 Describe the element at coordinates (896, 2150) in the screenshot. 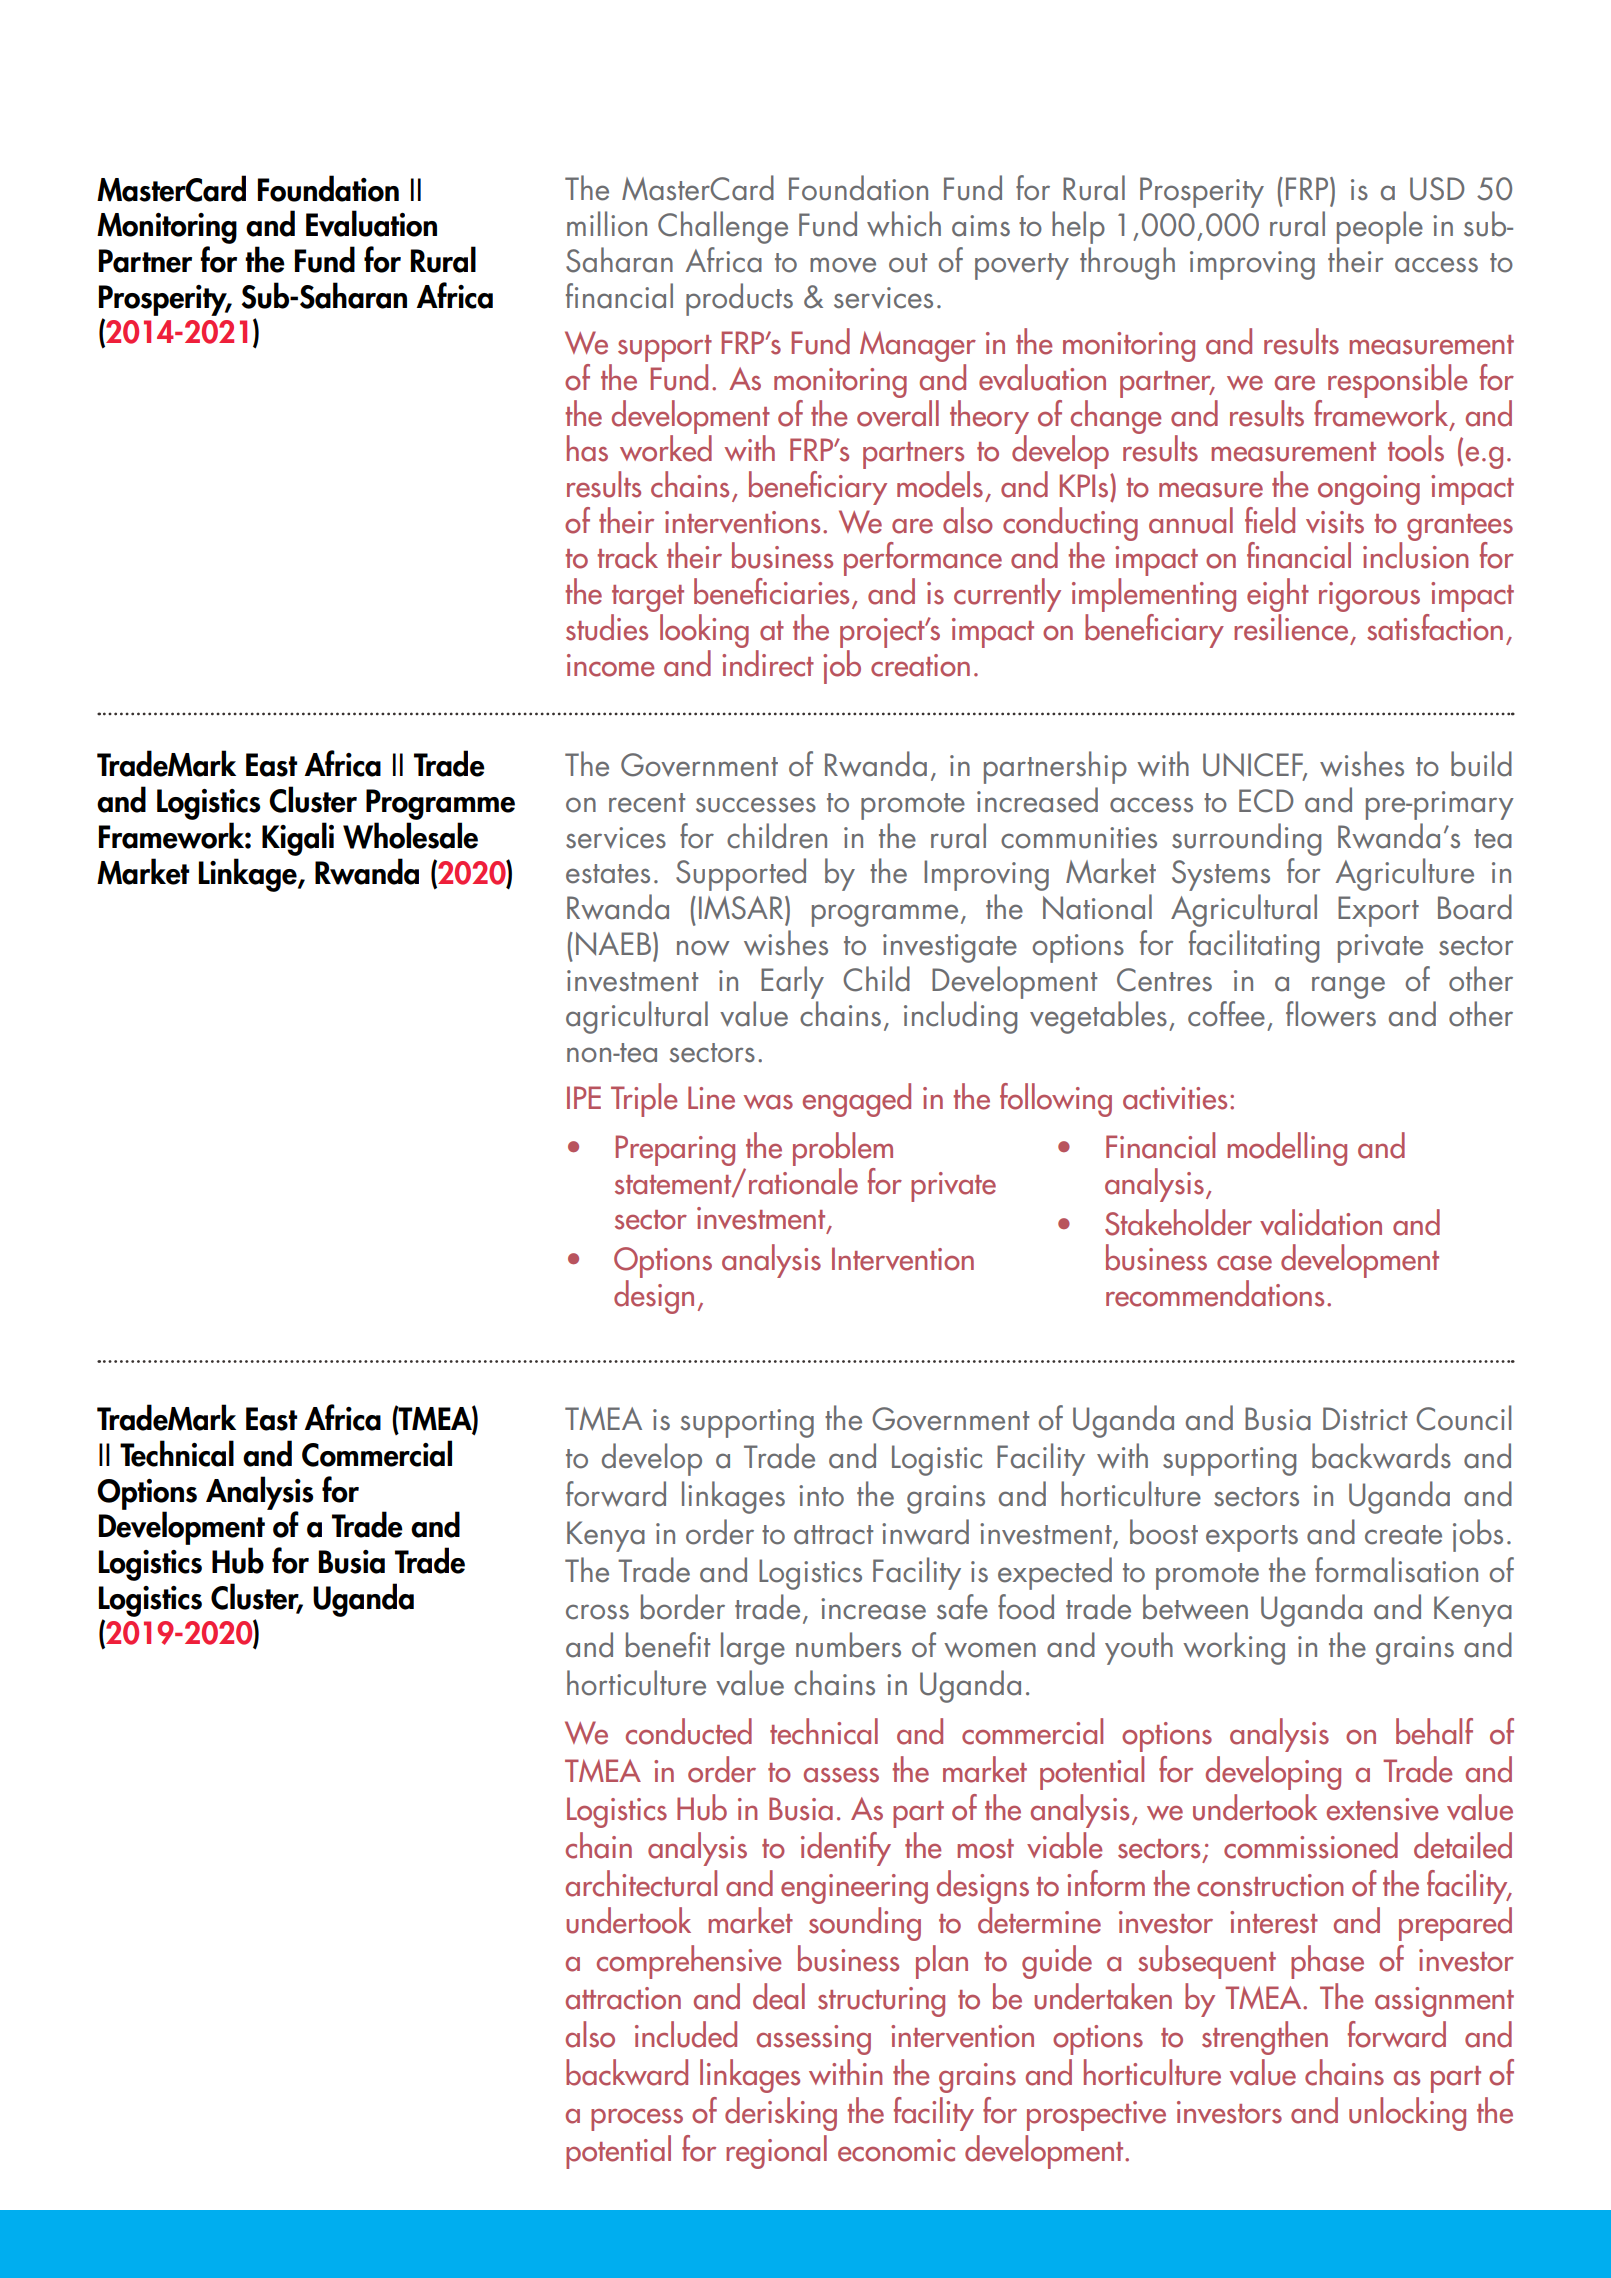

I see `economic` at that location.
